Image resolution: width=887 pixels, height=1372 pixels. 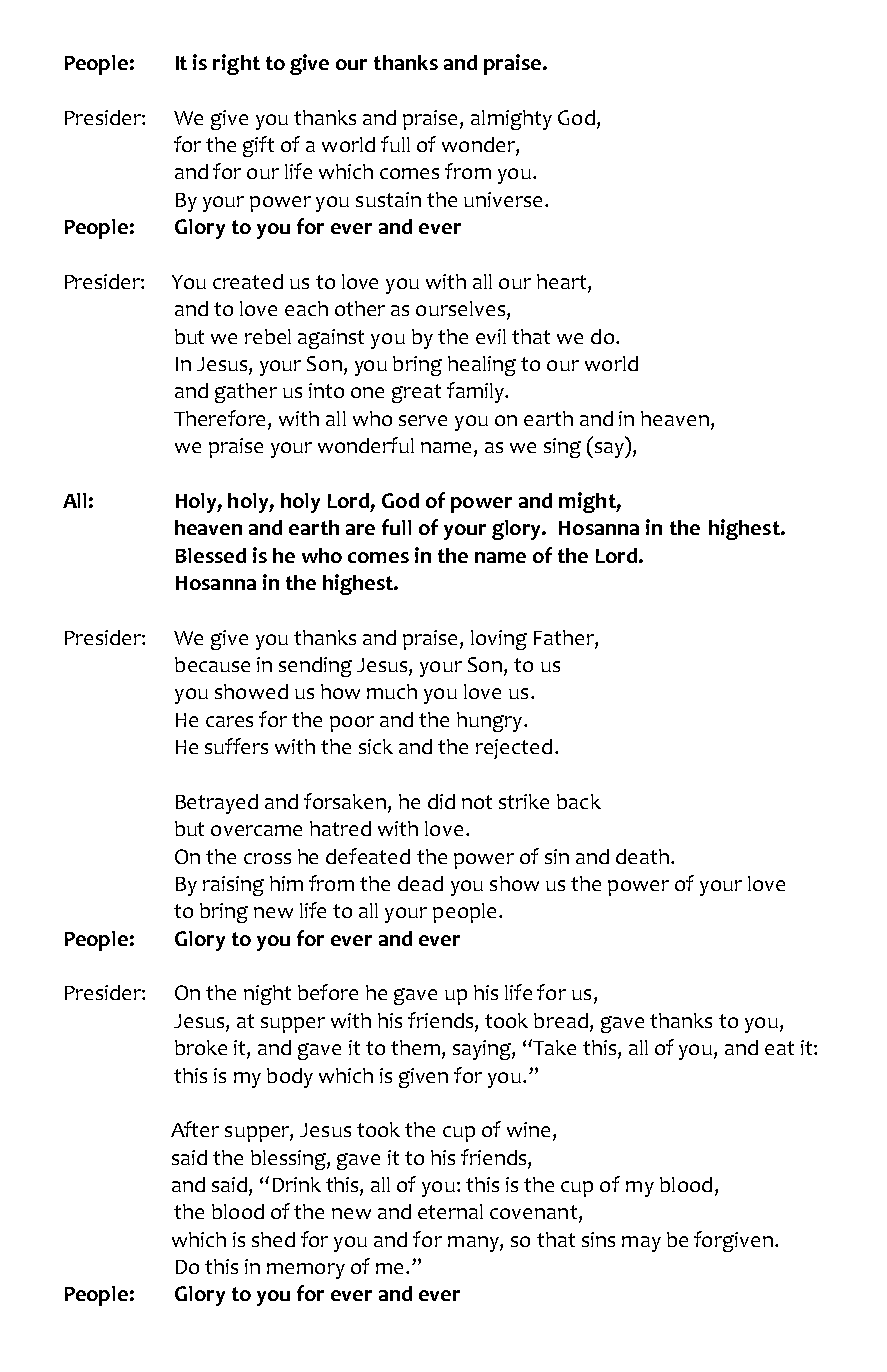 What do you see at coordinates (246, 393) in the page?
I see `gather` at bounding box center [246, 393].
